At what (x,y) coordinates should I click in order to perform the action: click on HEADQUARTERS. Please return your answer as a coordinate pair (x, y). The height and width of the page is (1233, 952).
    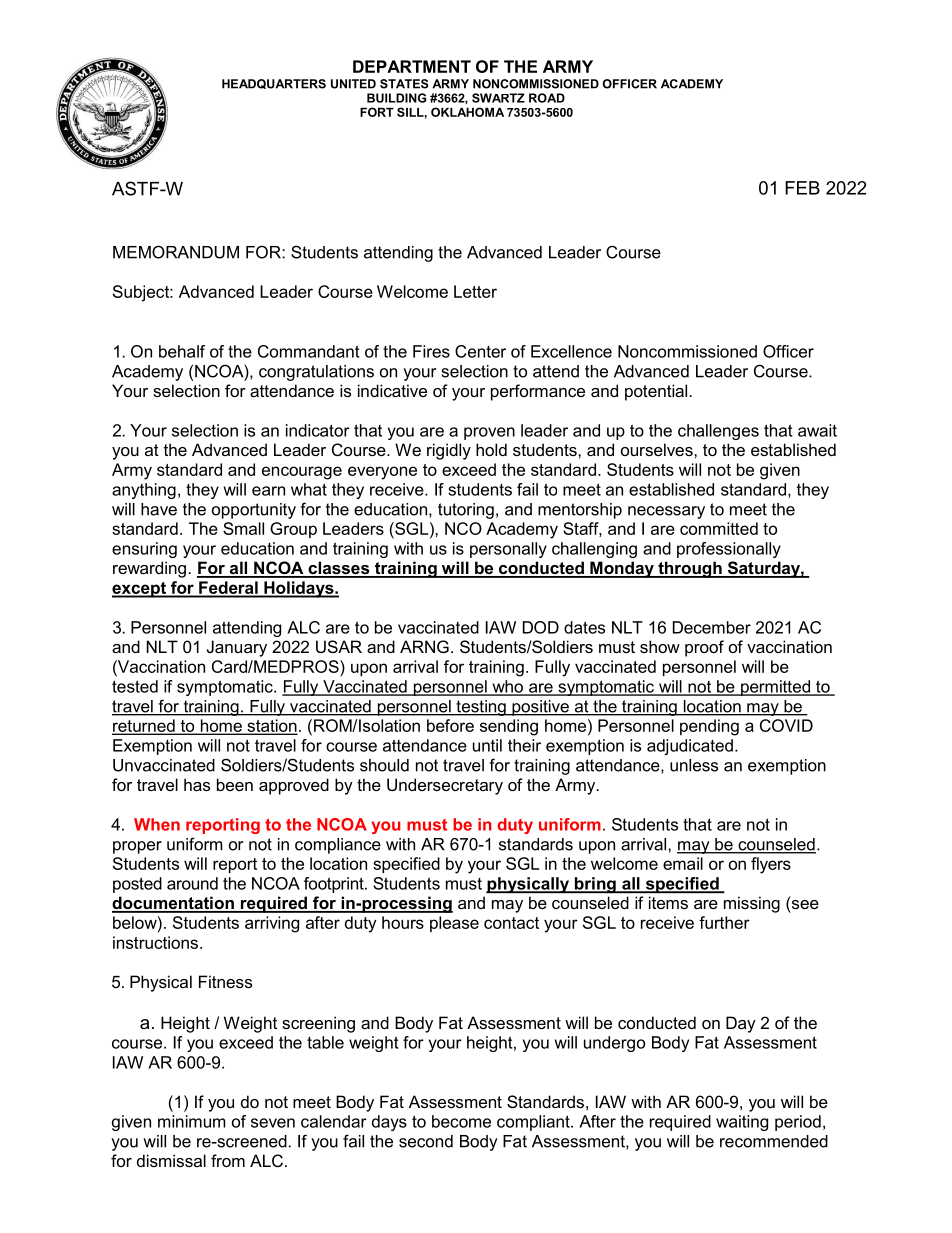
    Looking at the image, I should click on (274, 84).
